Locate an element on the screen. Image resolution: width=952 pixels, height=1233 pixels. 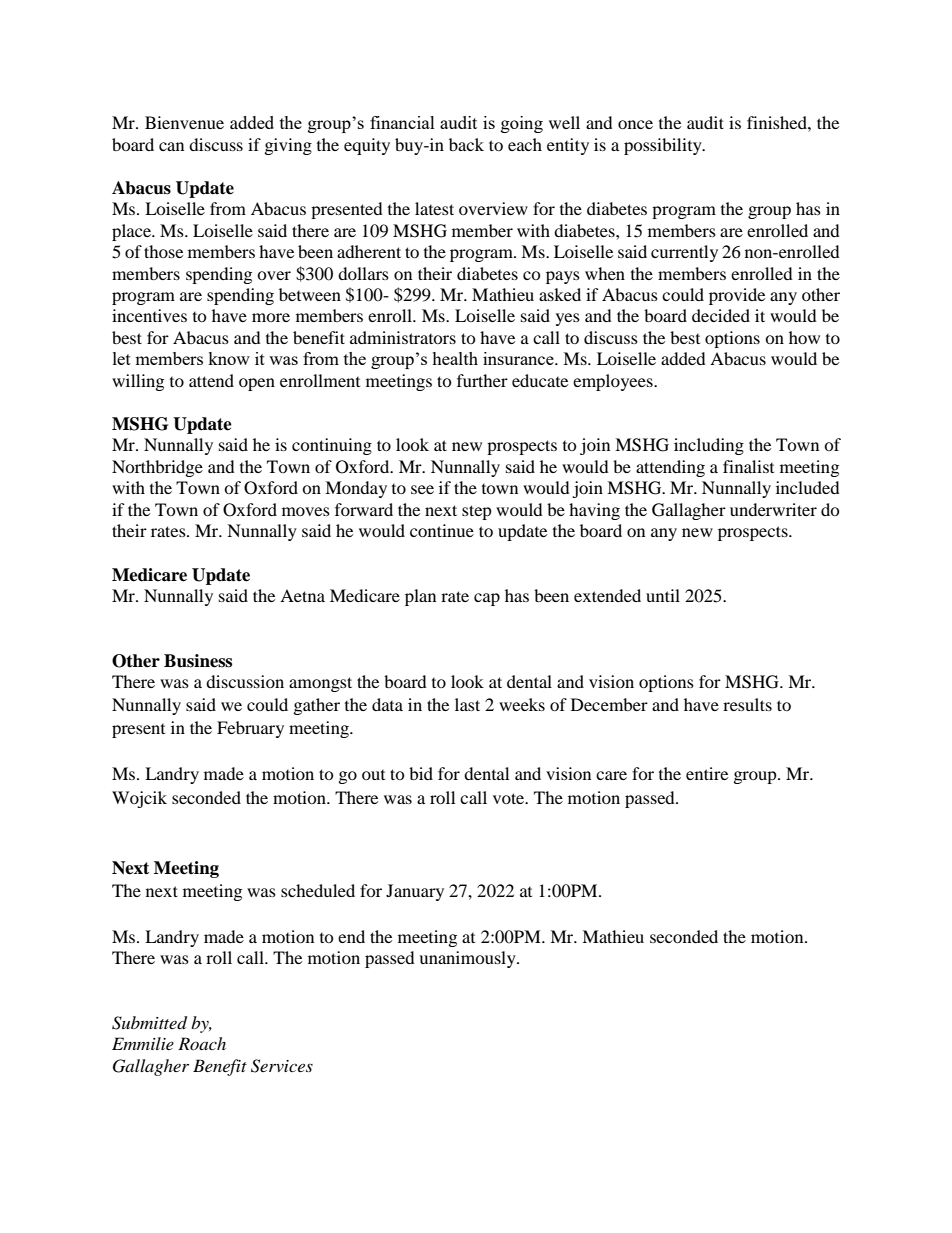
Roach is located at coordinates (202, 1043).
